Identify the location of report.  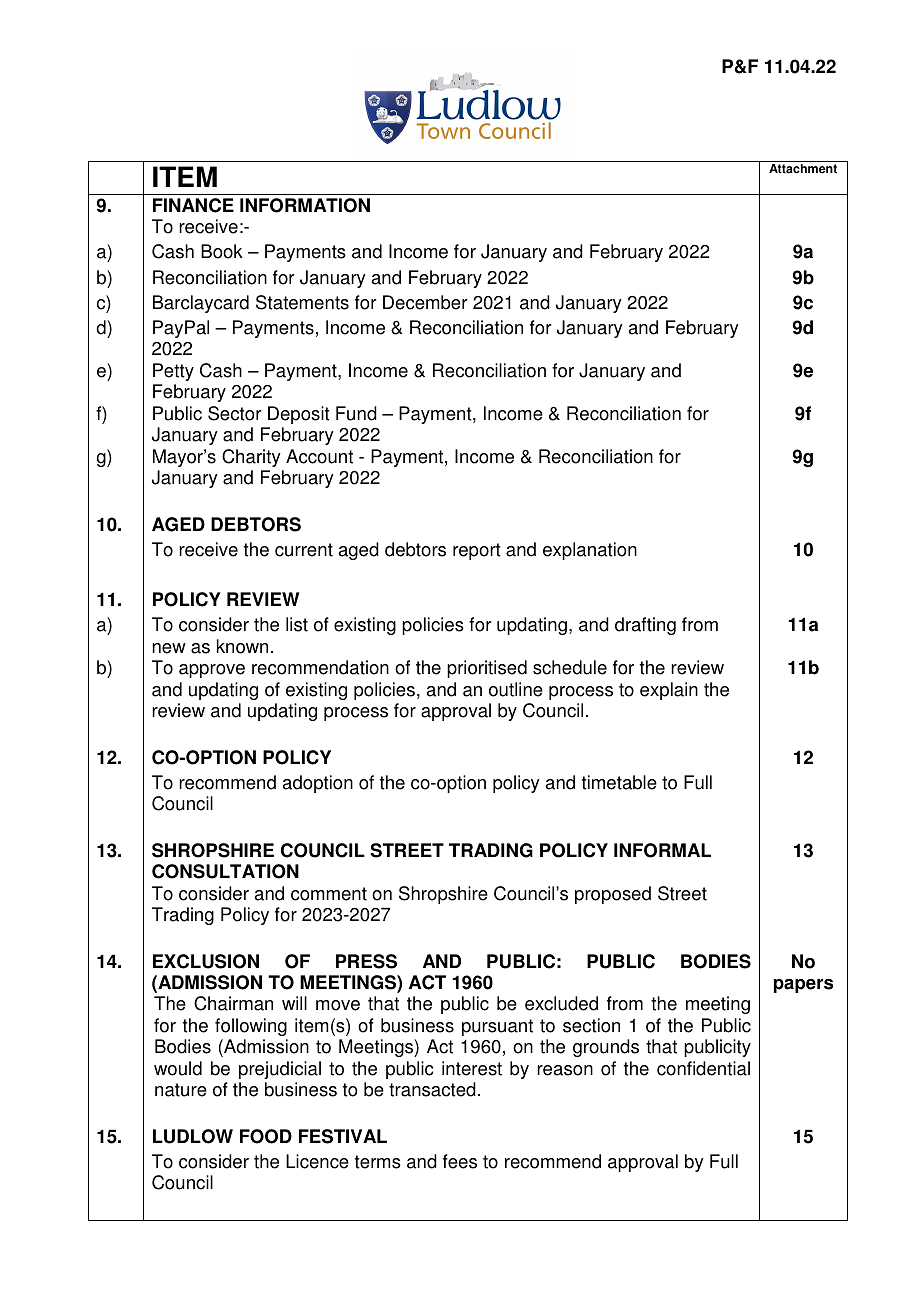
(477, 551).
